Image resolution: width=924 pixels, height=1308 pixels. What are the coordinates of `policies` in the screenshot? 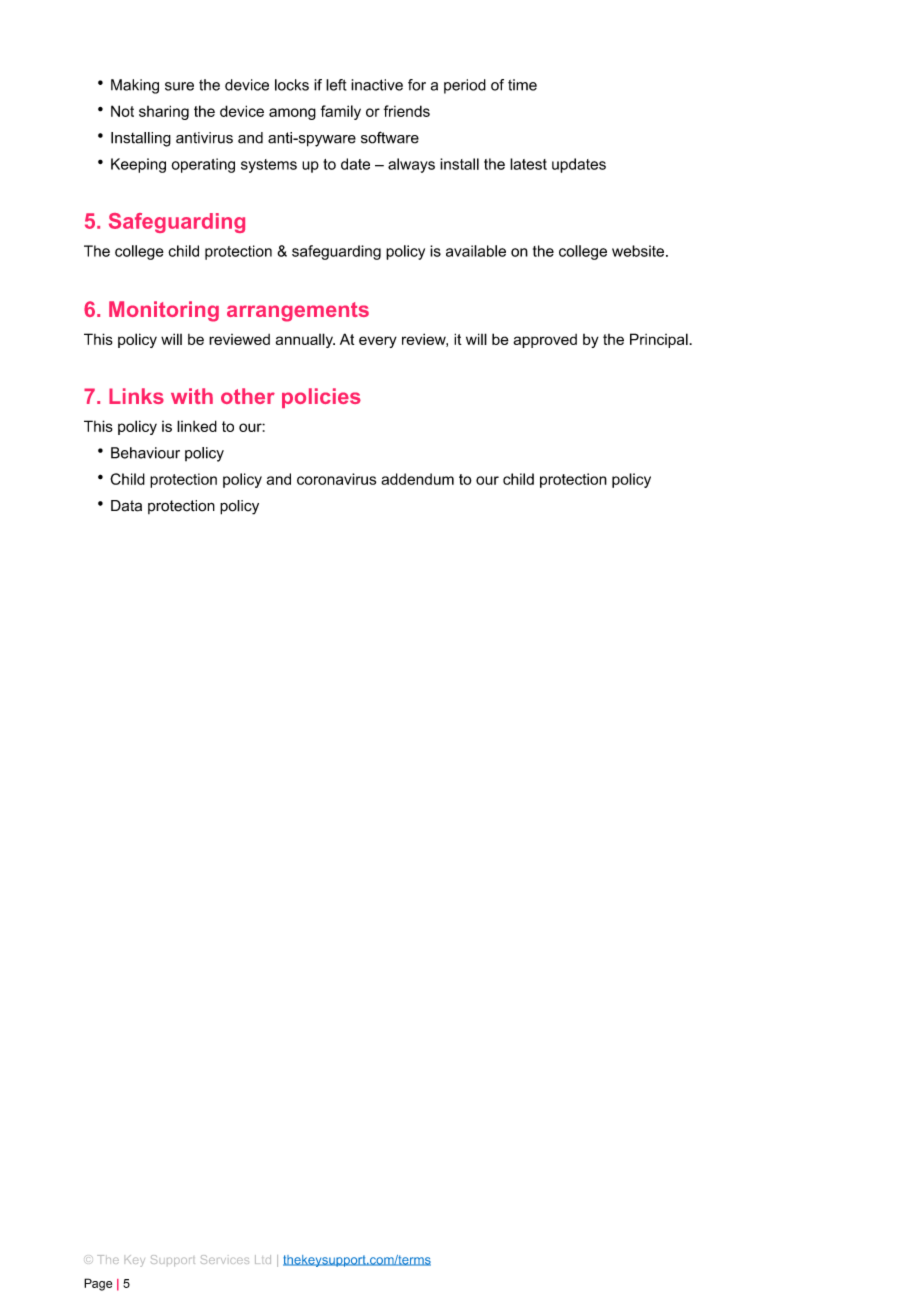 It's located at (321, 398).
